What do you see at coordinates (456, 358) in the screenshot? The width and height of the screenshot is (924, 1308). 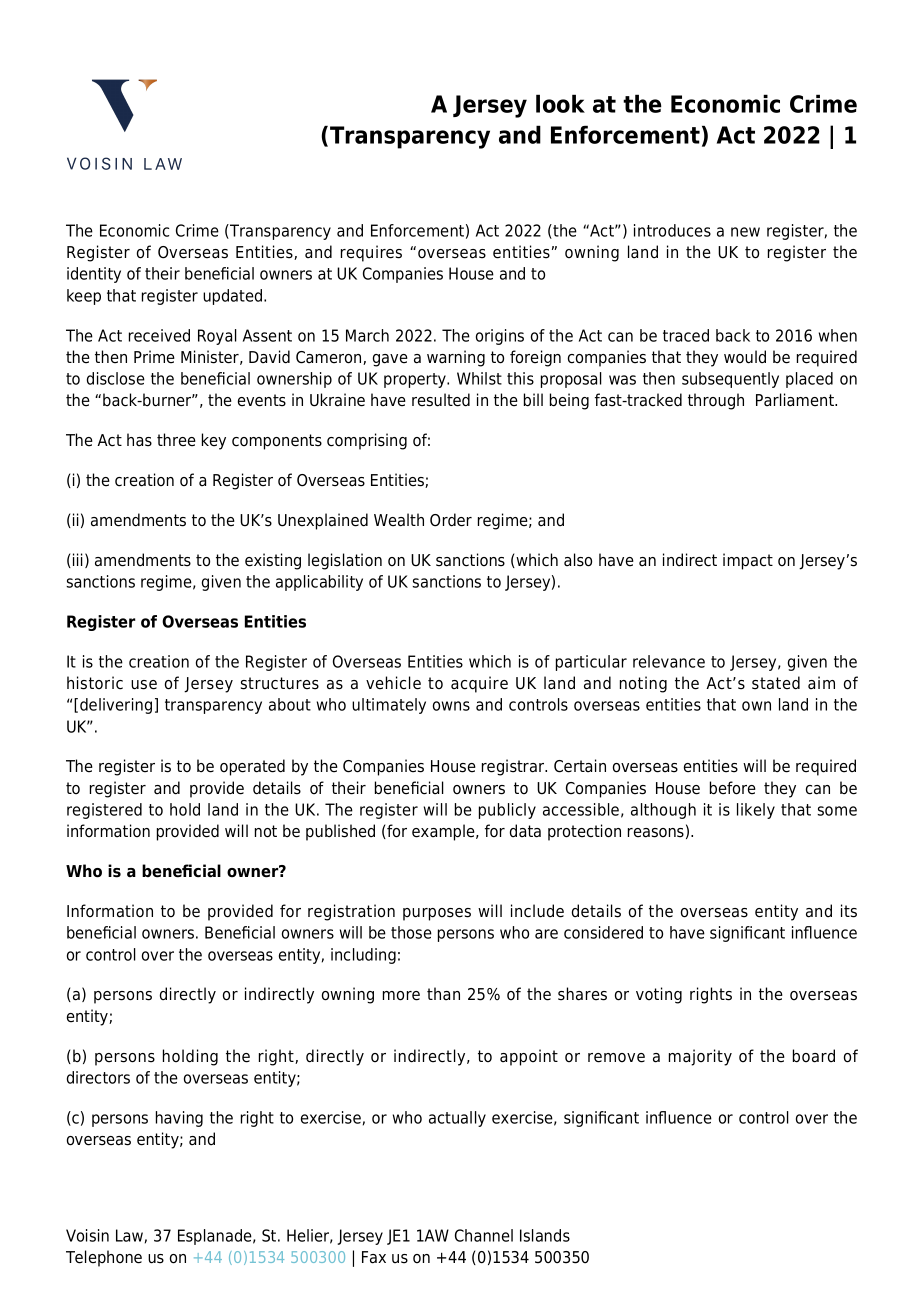 I see `warning` at bounding box center [456, 358].
